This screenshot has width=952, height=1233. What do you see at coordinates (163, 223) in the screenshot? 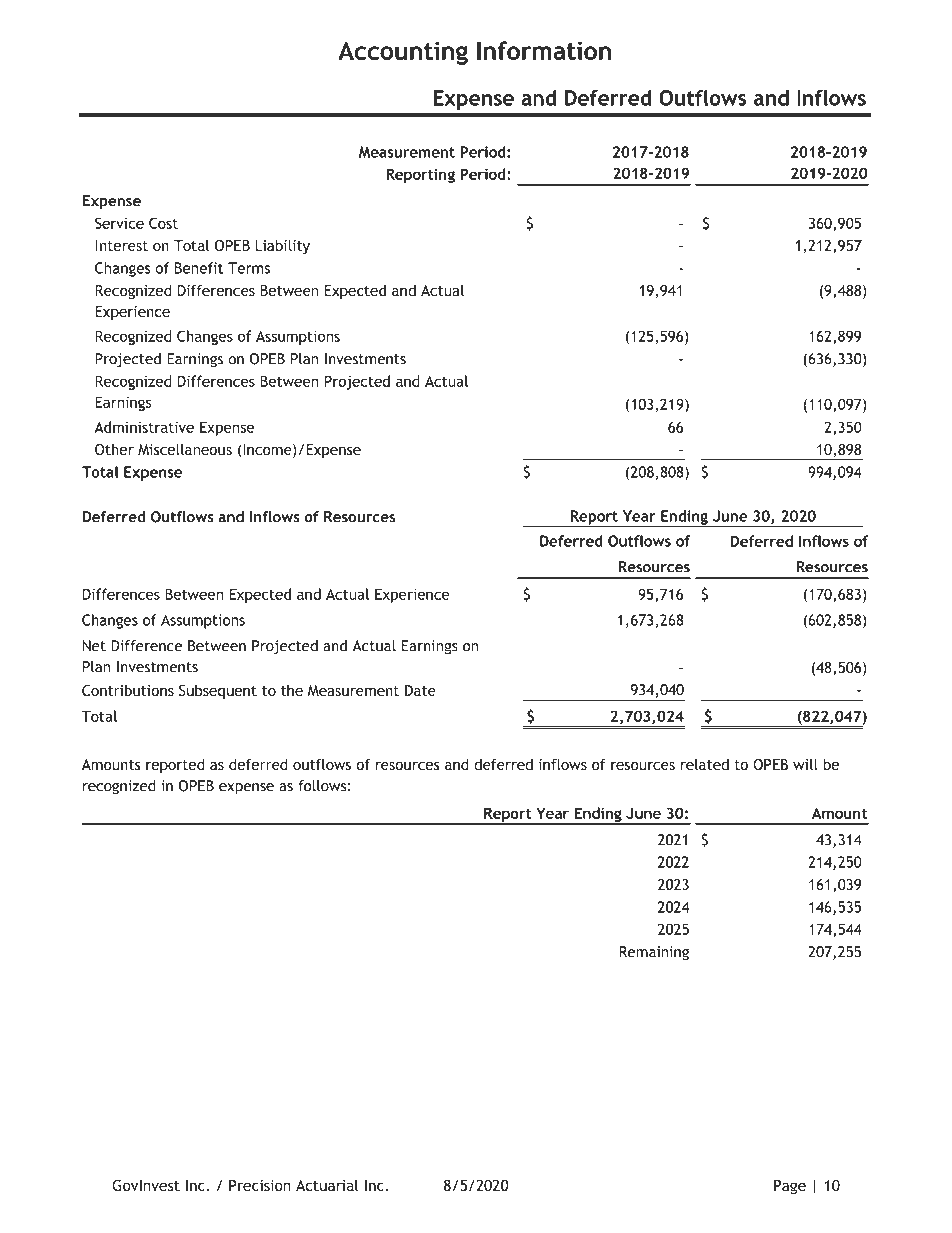
I see `Cost` at bounding box center [163, 223].
